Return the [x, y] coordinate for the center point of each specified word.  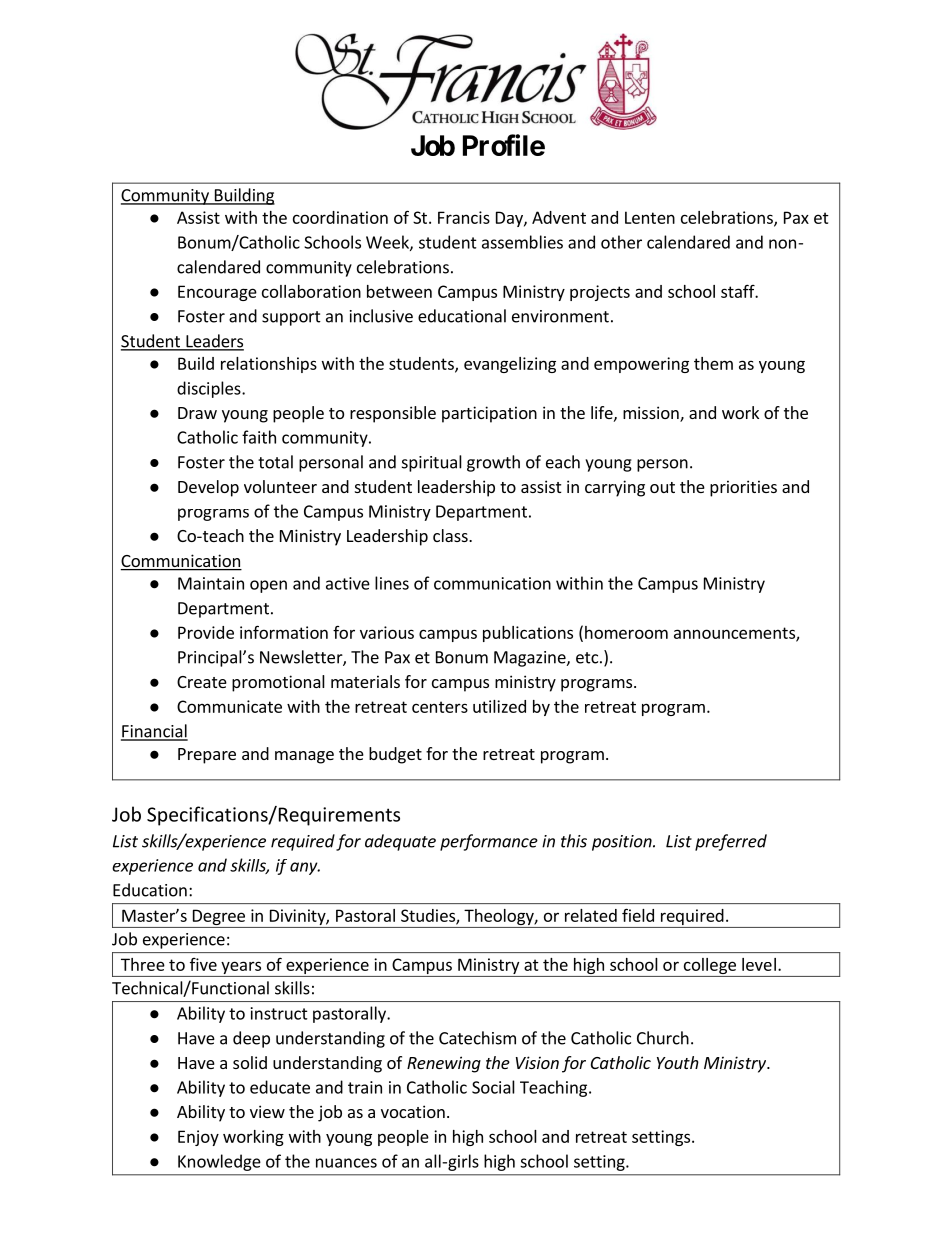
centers [440, 707]
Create [202, 682]
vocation [413, 1111]
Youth [678, 1062]
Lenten [650, 217]
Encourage [217, 293]
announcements [735, 634]
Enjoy [198, 1138]
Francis [464, 217]
